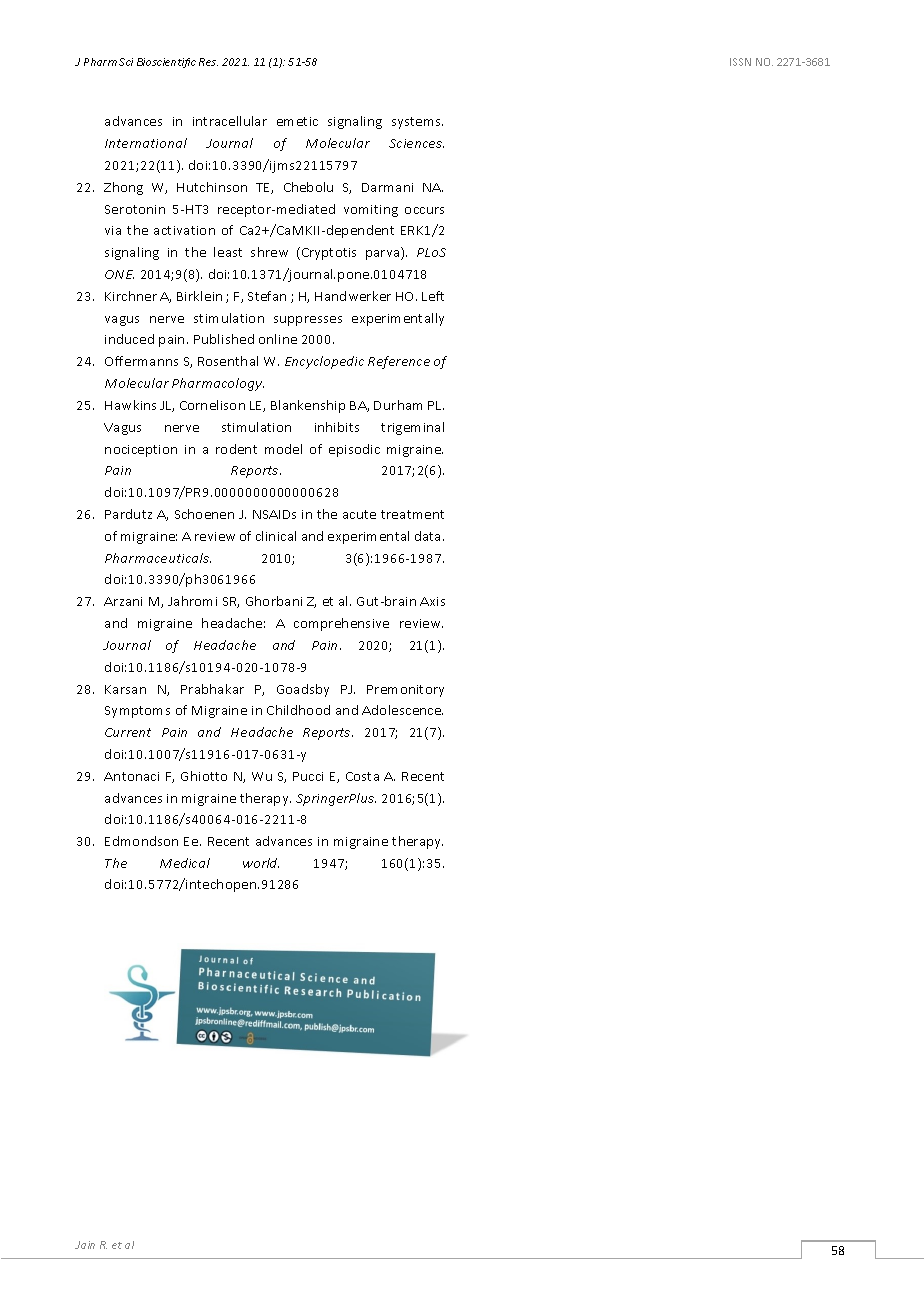  Describe the element at coordinates (405, 691) in the document. I see `Premonitory` at that location.
